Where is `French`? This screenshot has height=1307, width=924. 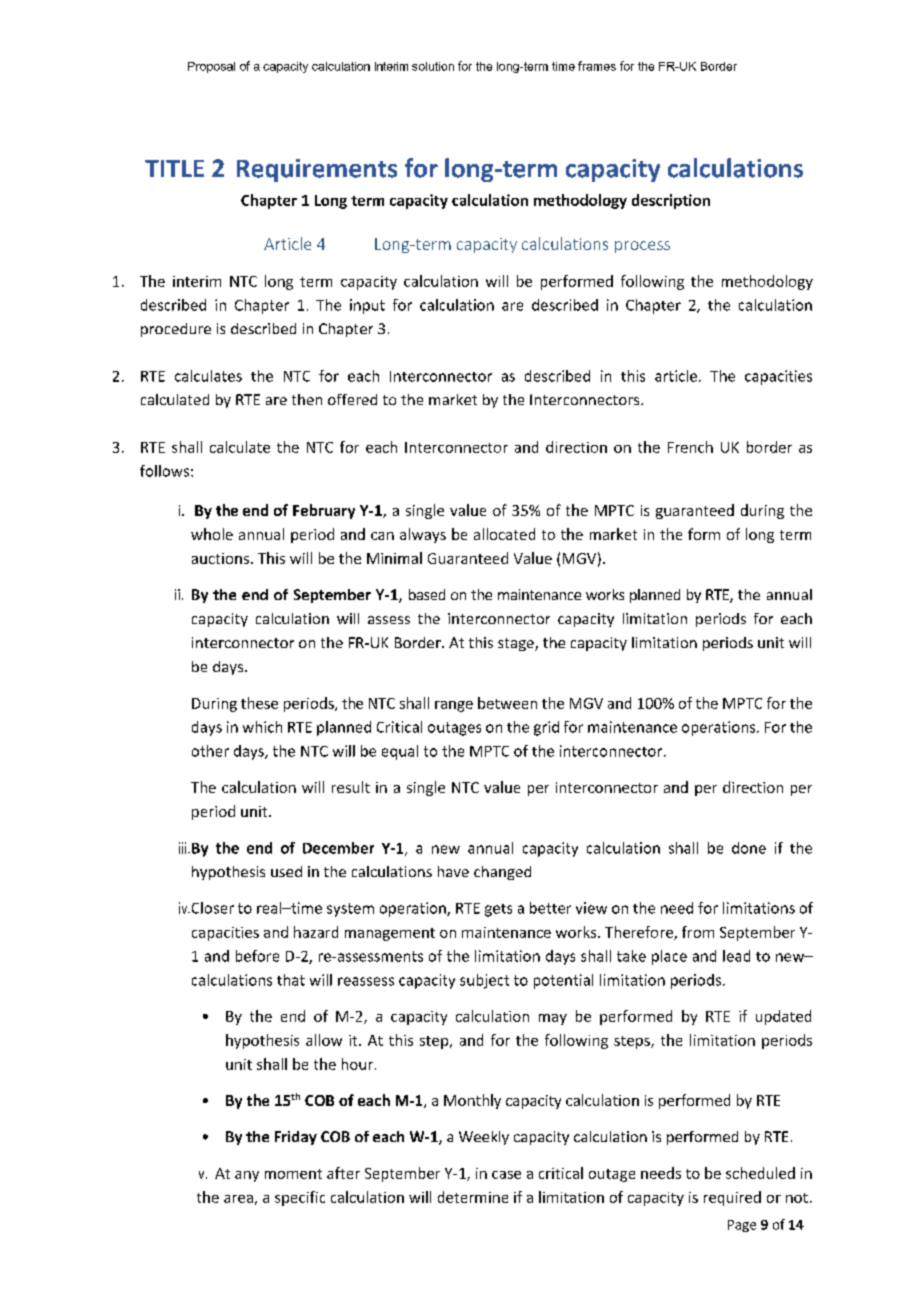 French is located at coordinates (690, 447).
